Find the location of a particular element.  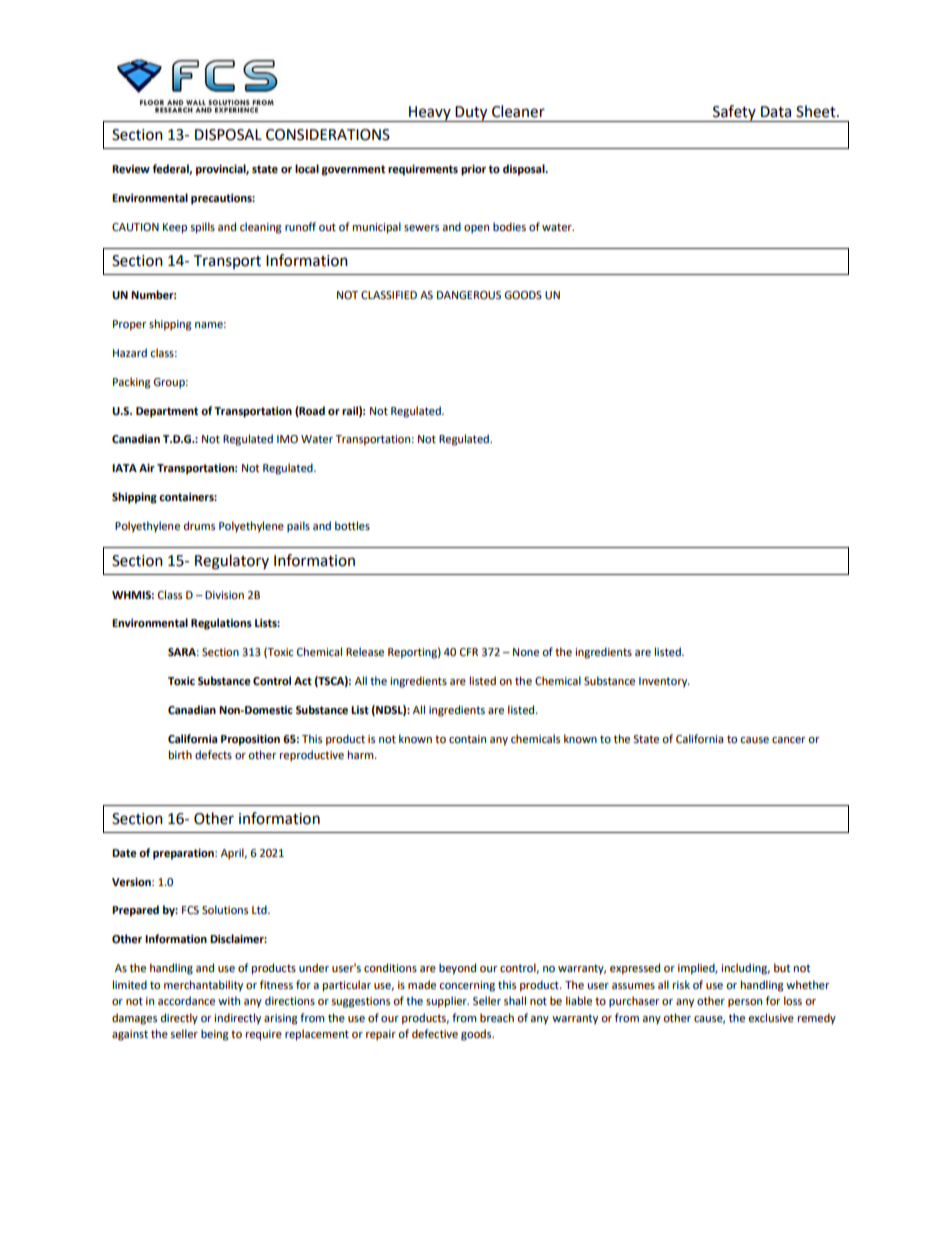

Duty is located at coordinates (472, 114).
